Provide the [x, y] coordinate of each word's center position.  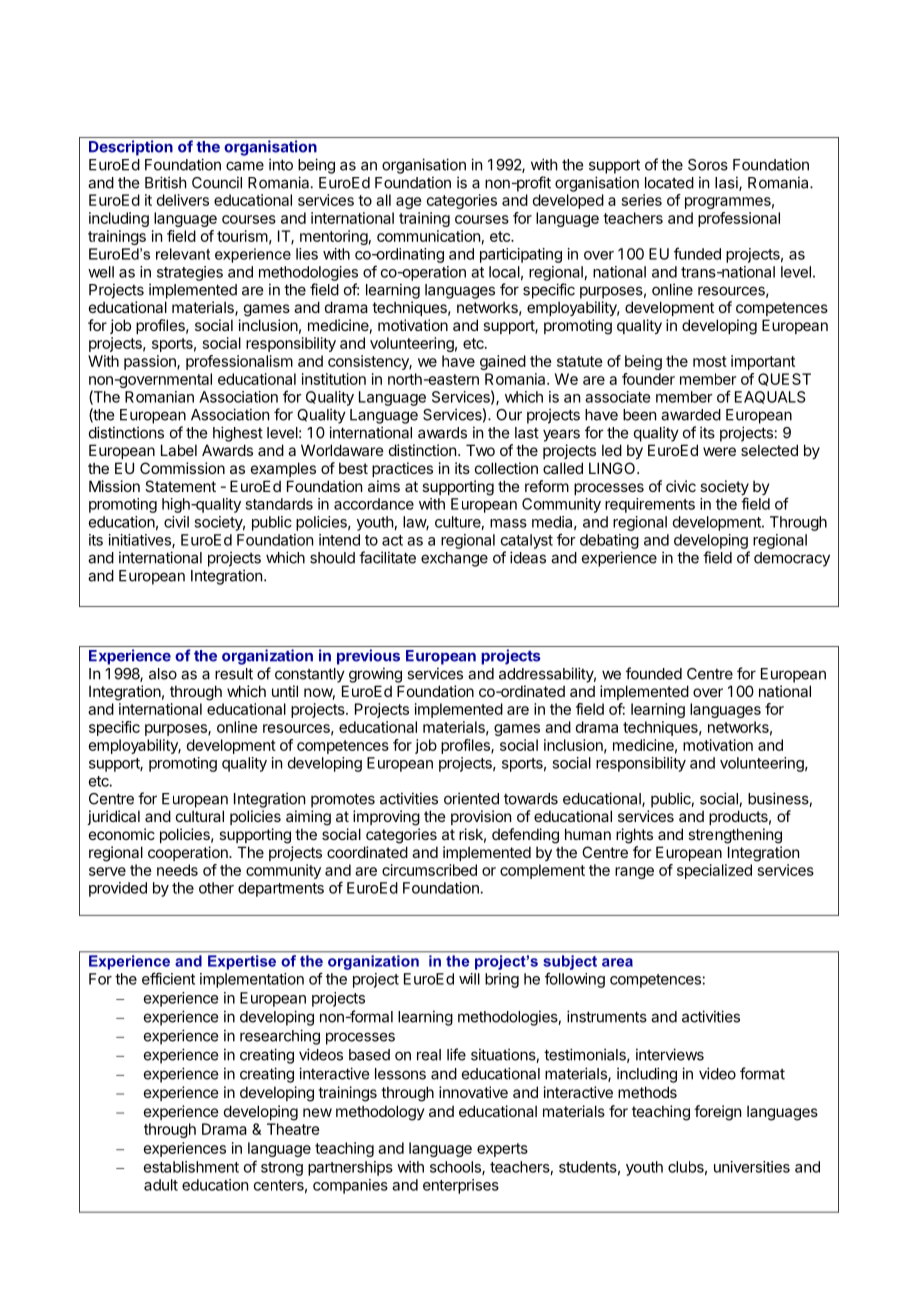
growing [375, 675]
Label [179, 450]
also [163, 674]
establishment [191, 1167]
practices [402, 469]
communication [428, 236]
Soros [708, 165]
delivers [183, 200]
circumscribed [429, 870]
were [719, 451]
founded [654, 673]
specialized [714, 871]
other [216, 888]
